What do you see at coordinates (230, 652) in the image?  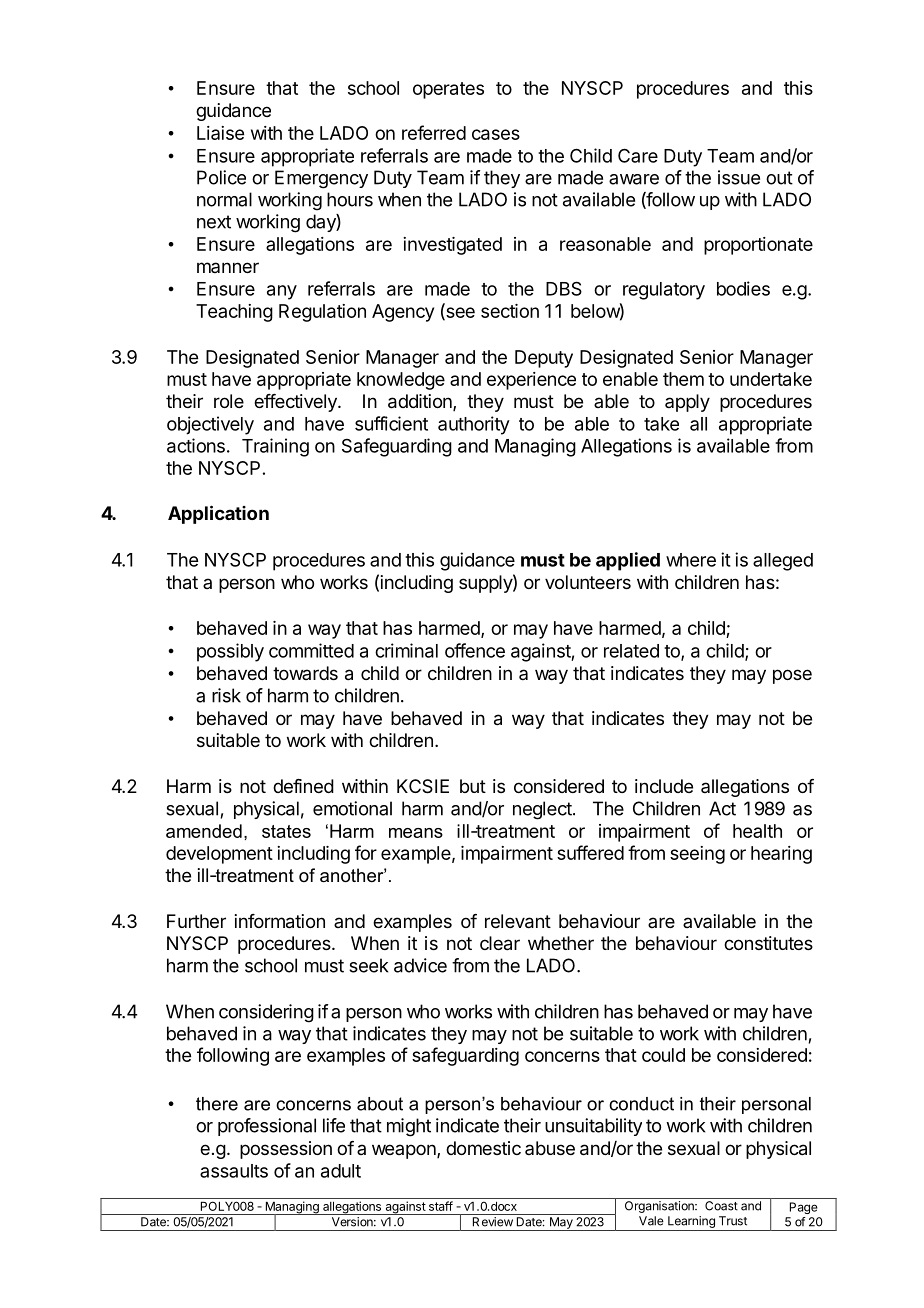 I see `possibly` at bounding box center [230, 652].
